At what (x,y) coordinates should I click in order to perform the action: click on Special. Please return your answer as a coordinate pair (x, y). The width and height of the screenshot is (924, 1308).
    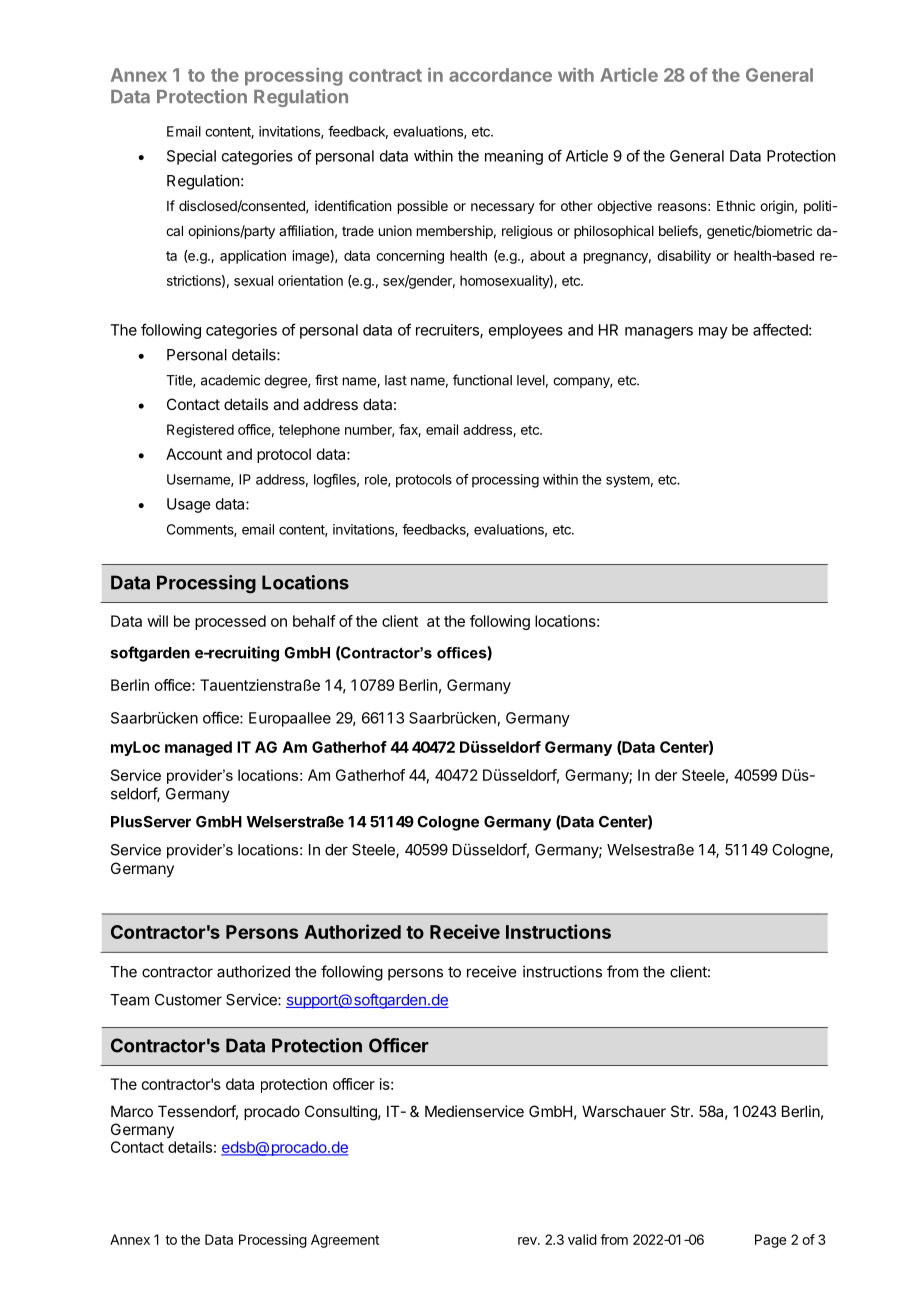
    Looking at the image, I should click on (191, 157).
